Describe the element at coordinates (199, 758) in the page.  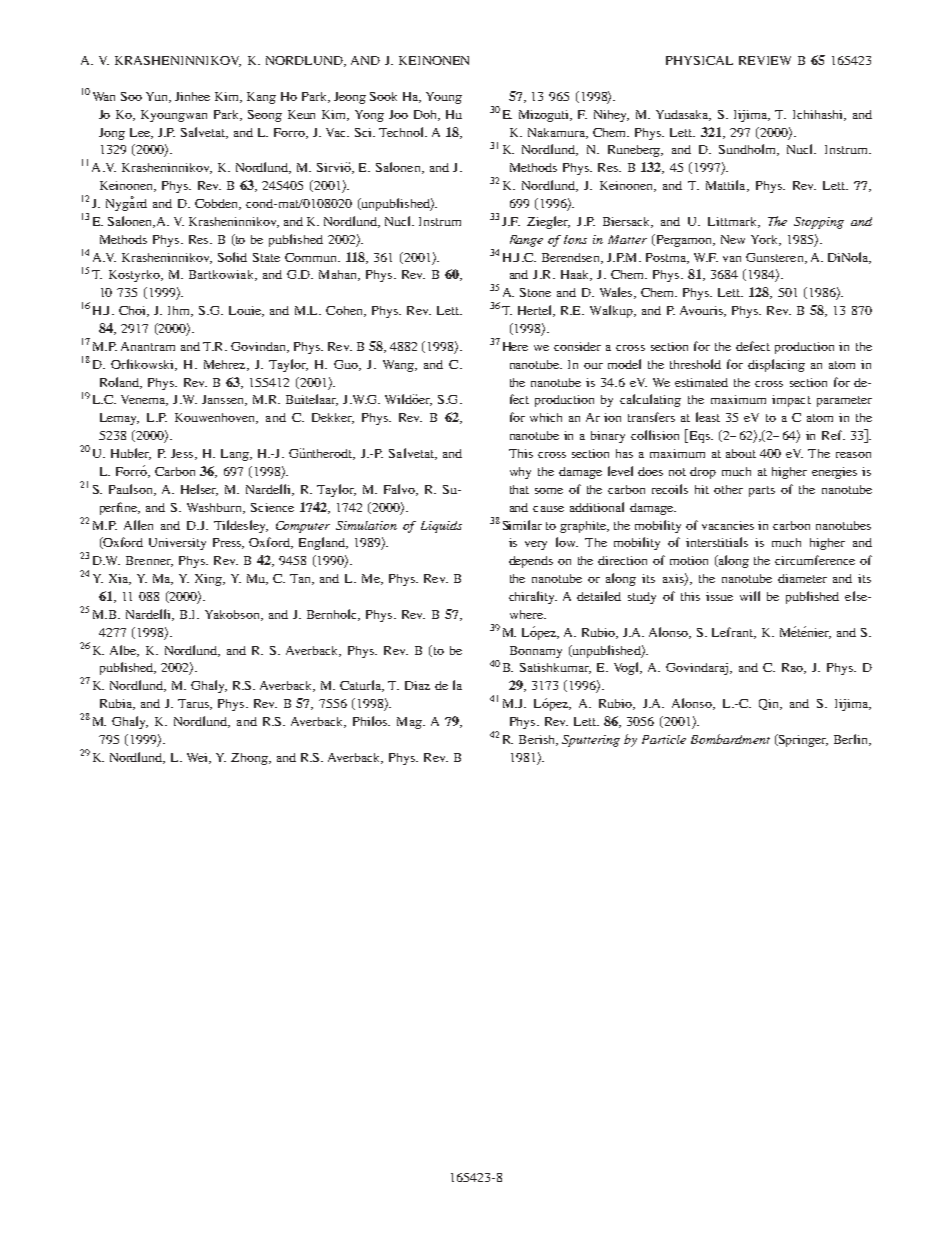
I see `Wei` at that location.
